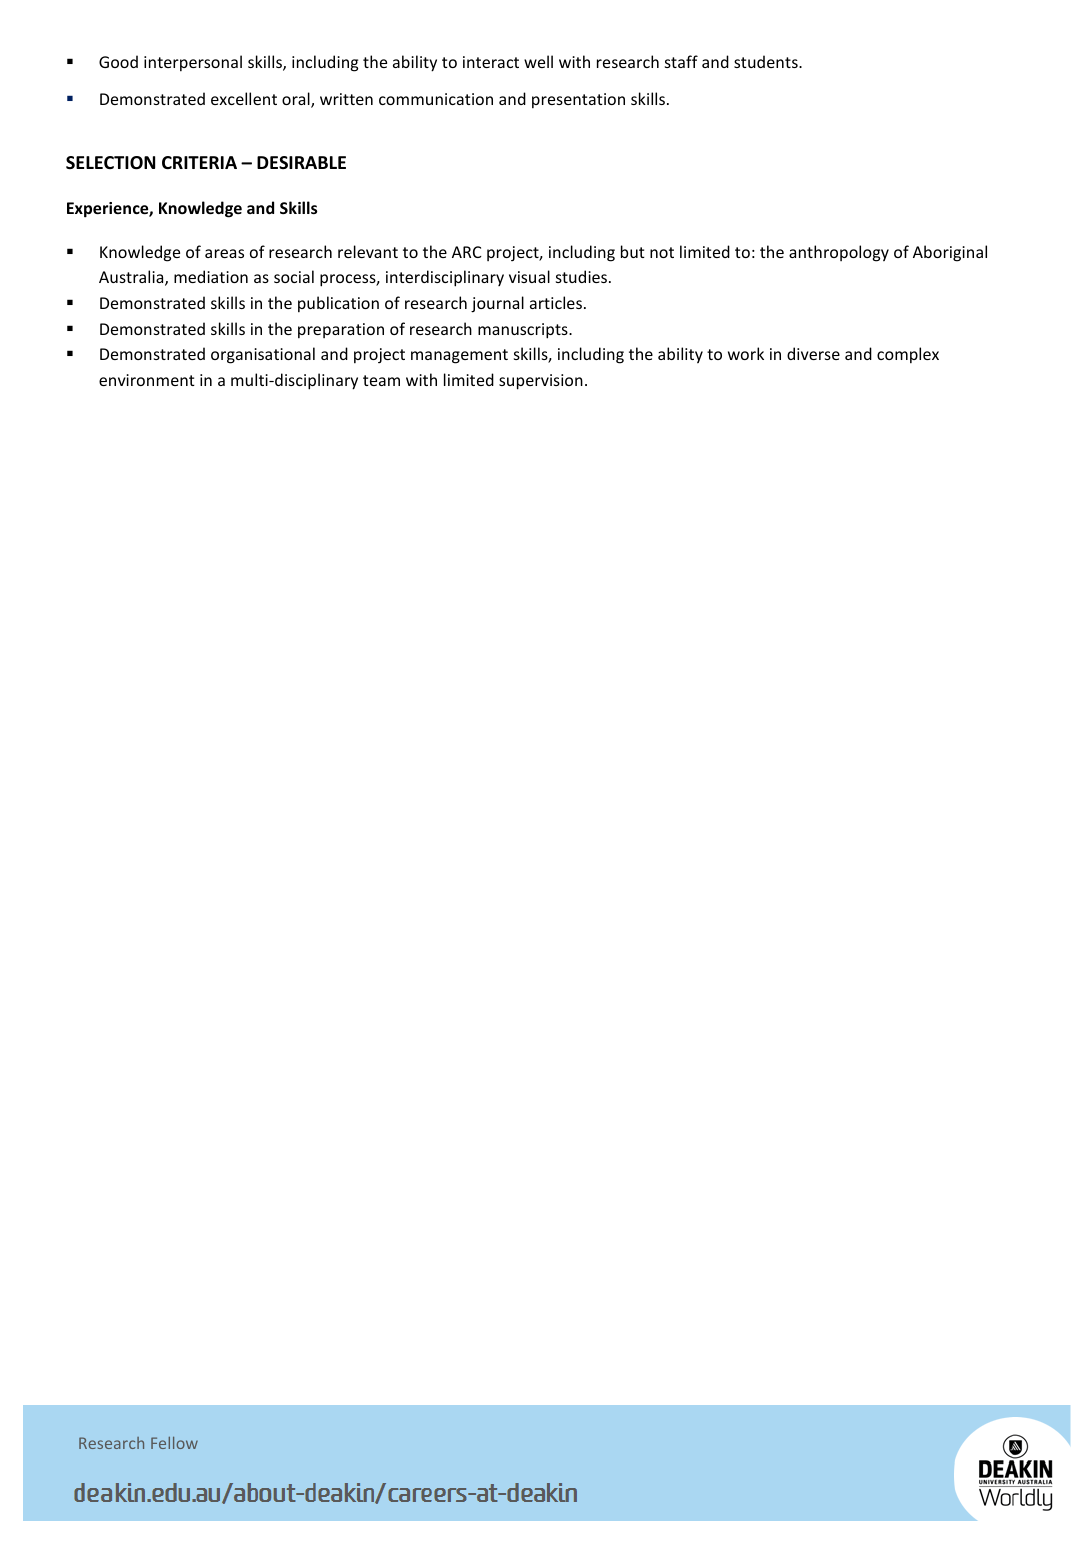 The height and width of the image is (1542, 1090). I want to click on diverse, so click(813, 353).
